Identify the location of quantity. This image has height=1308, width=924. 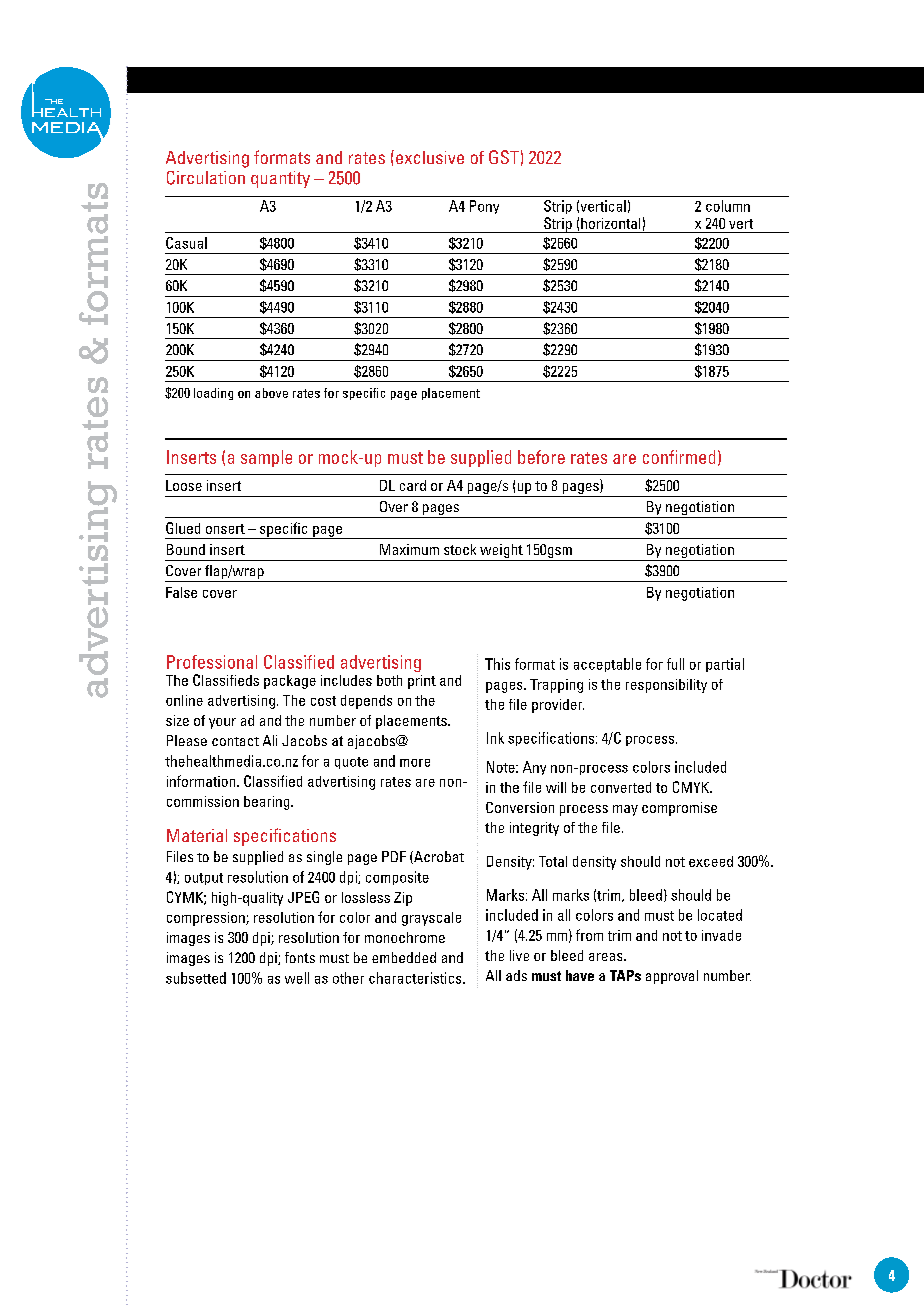
(280, 179).
